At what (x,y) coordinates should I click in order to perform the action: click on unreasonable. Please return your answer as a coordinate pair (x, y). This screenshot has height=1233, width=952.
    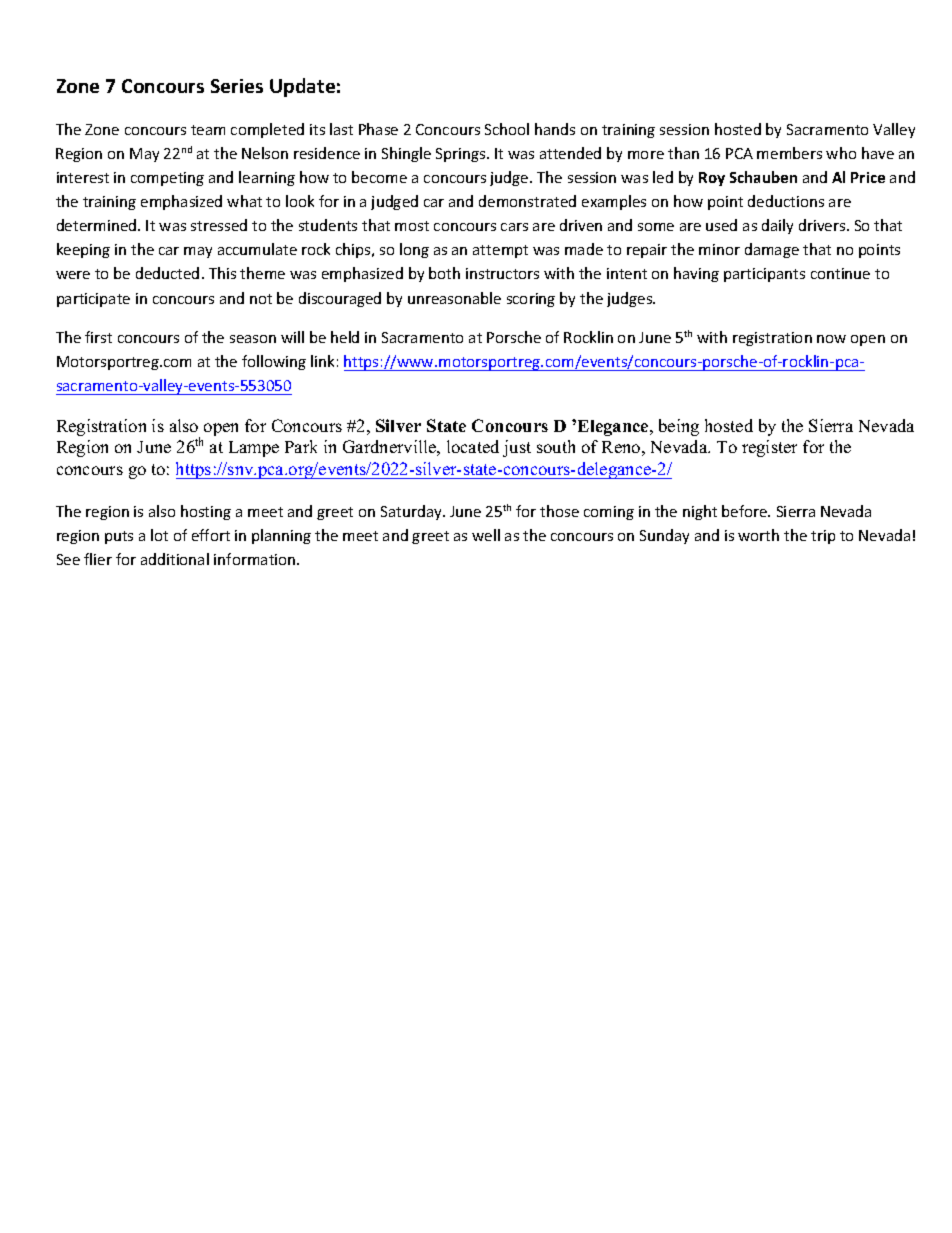
    Looking at the image, I should click on (454, 298).
